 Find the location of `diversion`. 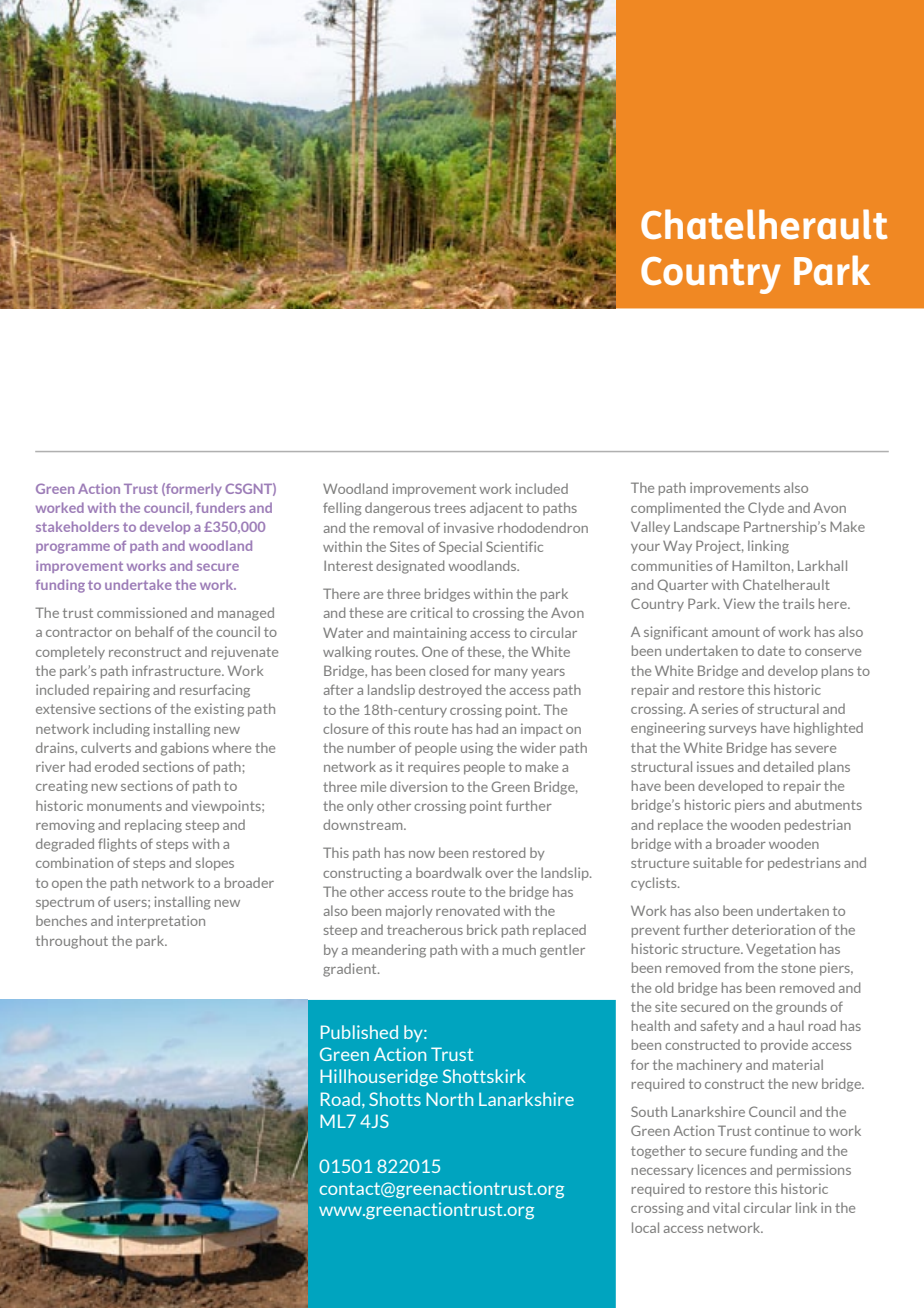

diversion is located at coordinates (418, 786).
